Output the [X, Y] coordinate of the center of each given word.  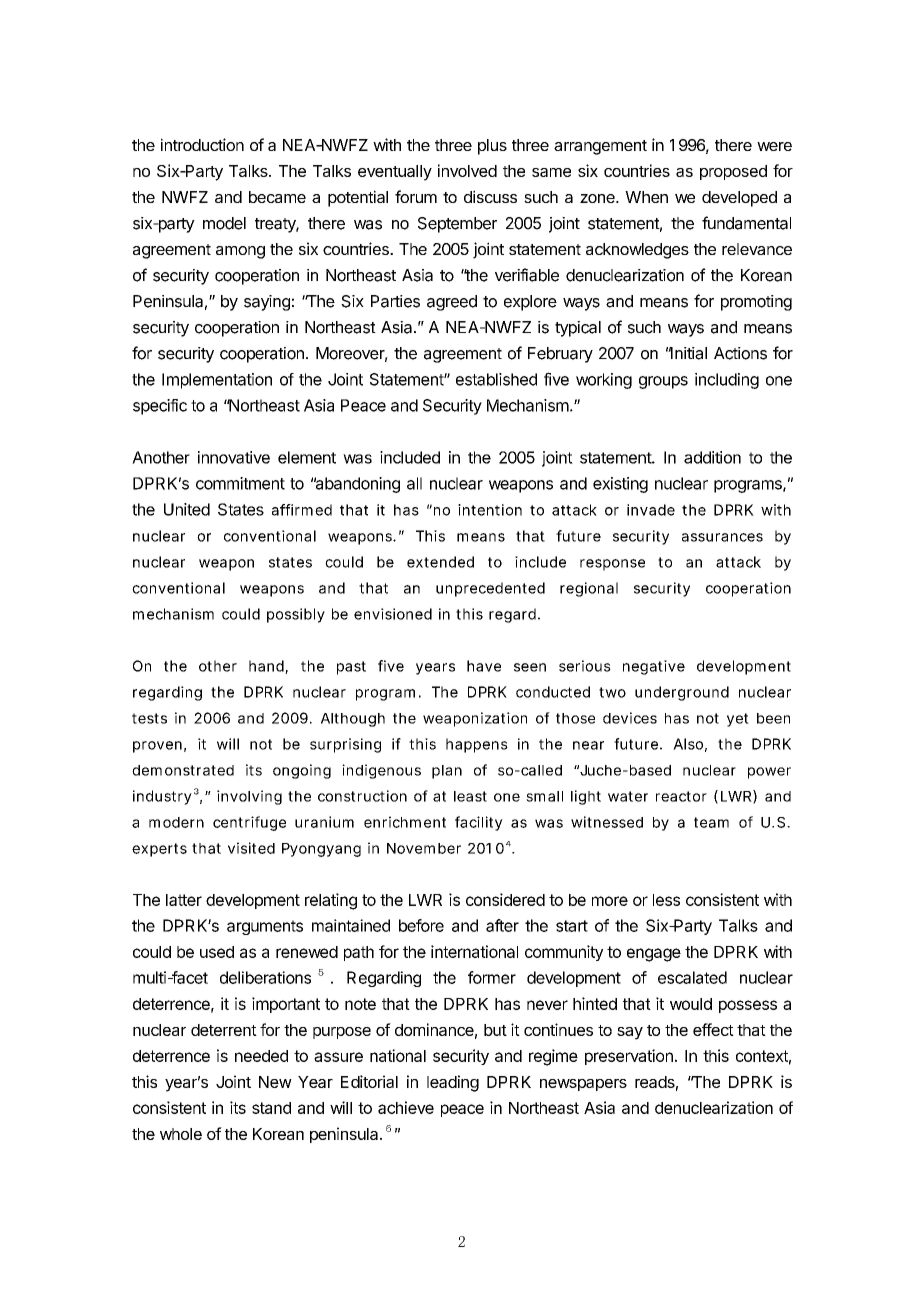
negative [654, 667]
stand [271, 1108]
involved [467, 170]
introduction [202, 144]
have [484, 666]
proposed [733, 172]
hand [267, 667]
